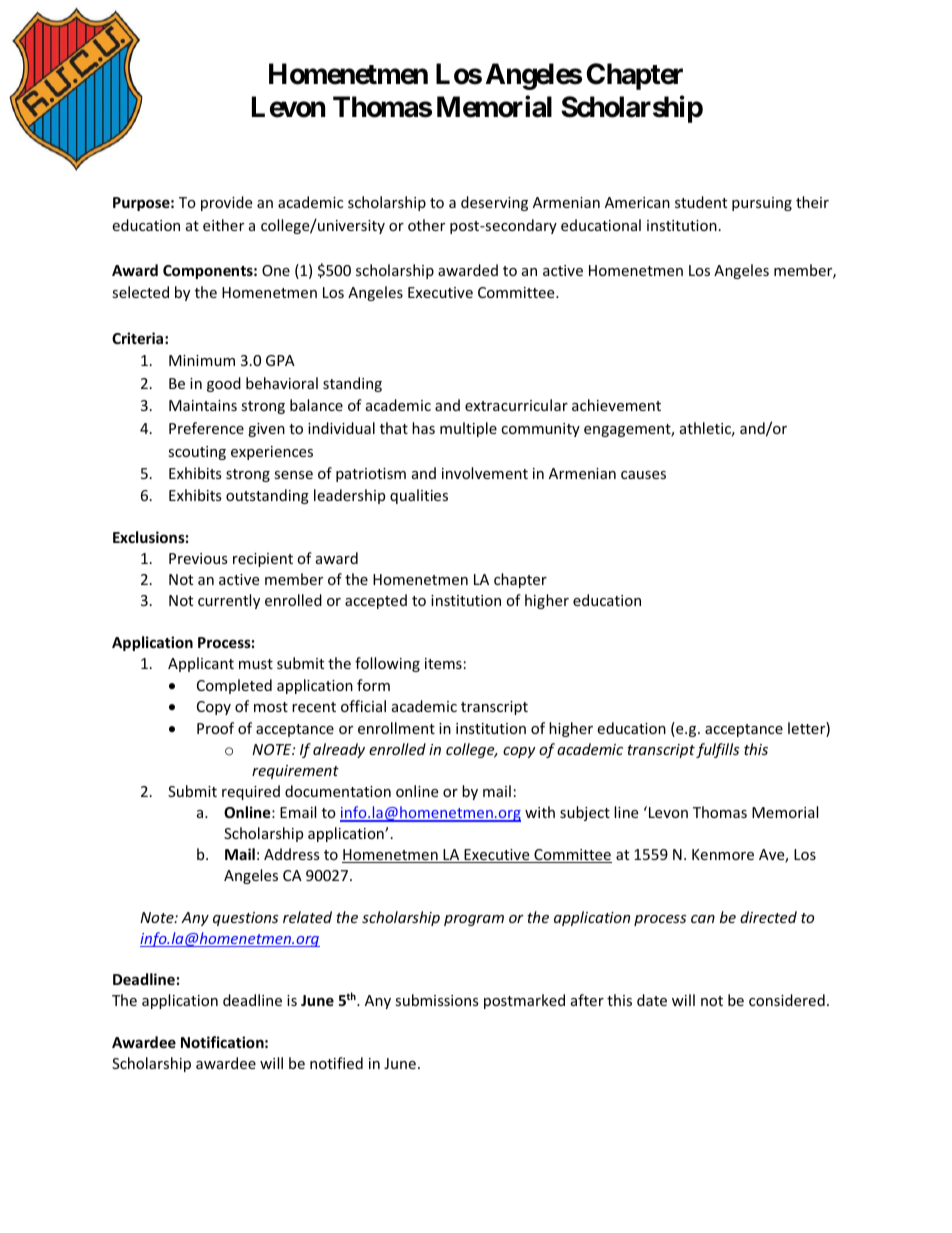  Describe the element at coordinates (336, 1063) in the screenshot. I see `notified` at that location.
